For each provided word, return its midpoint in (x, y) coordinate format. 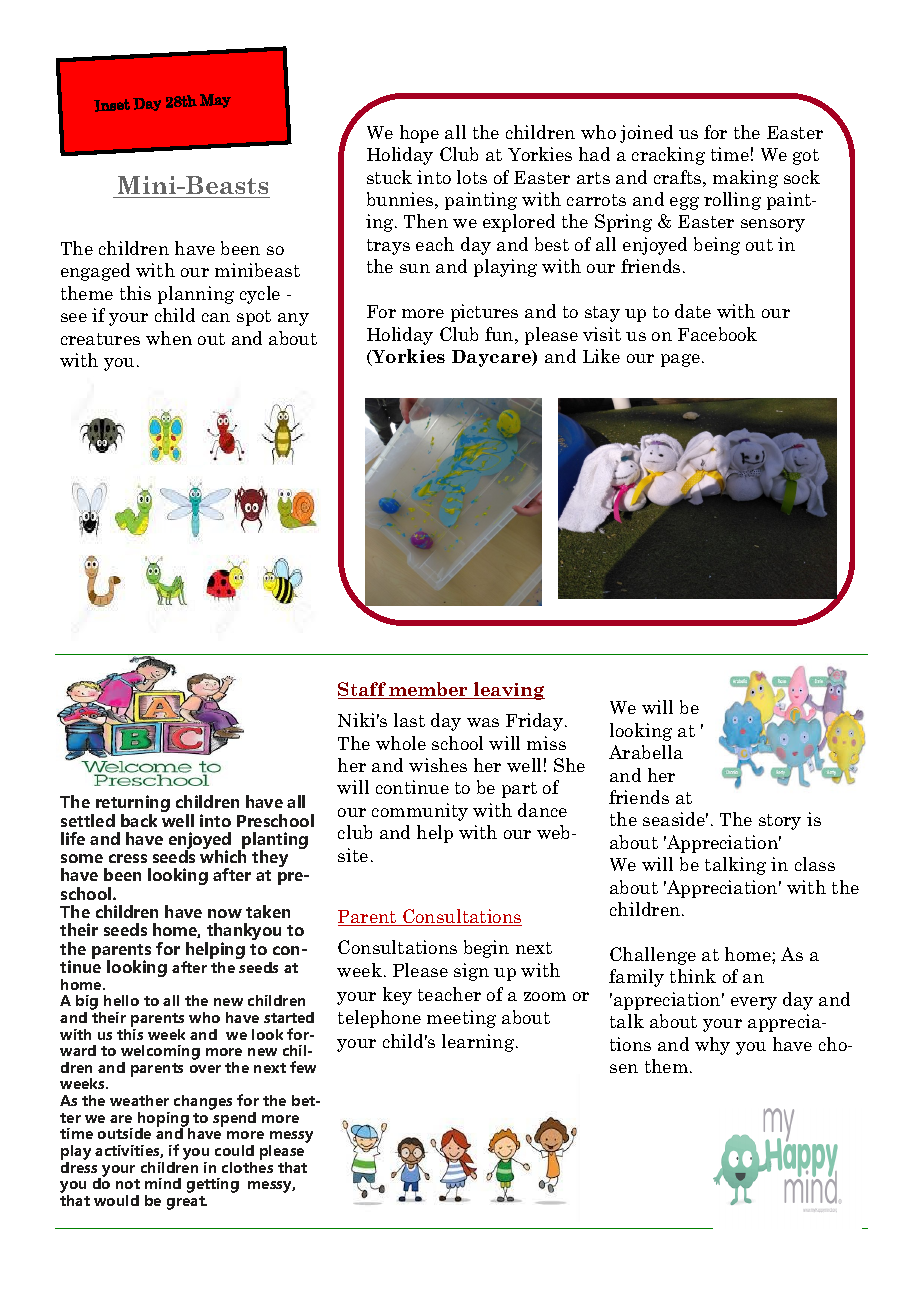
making (745, 179)
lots (472, 177)
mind (163, 1183)
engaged (95, 272)
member (429, 690)
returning (133, 805)
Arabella (646, 752)
